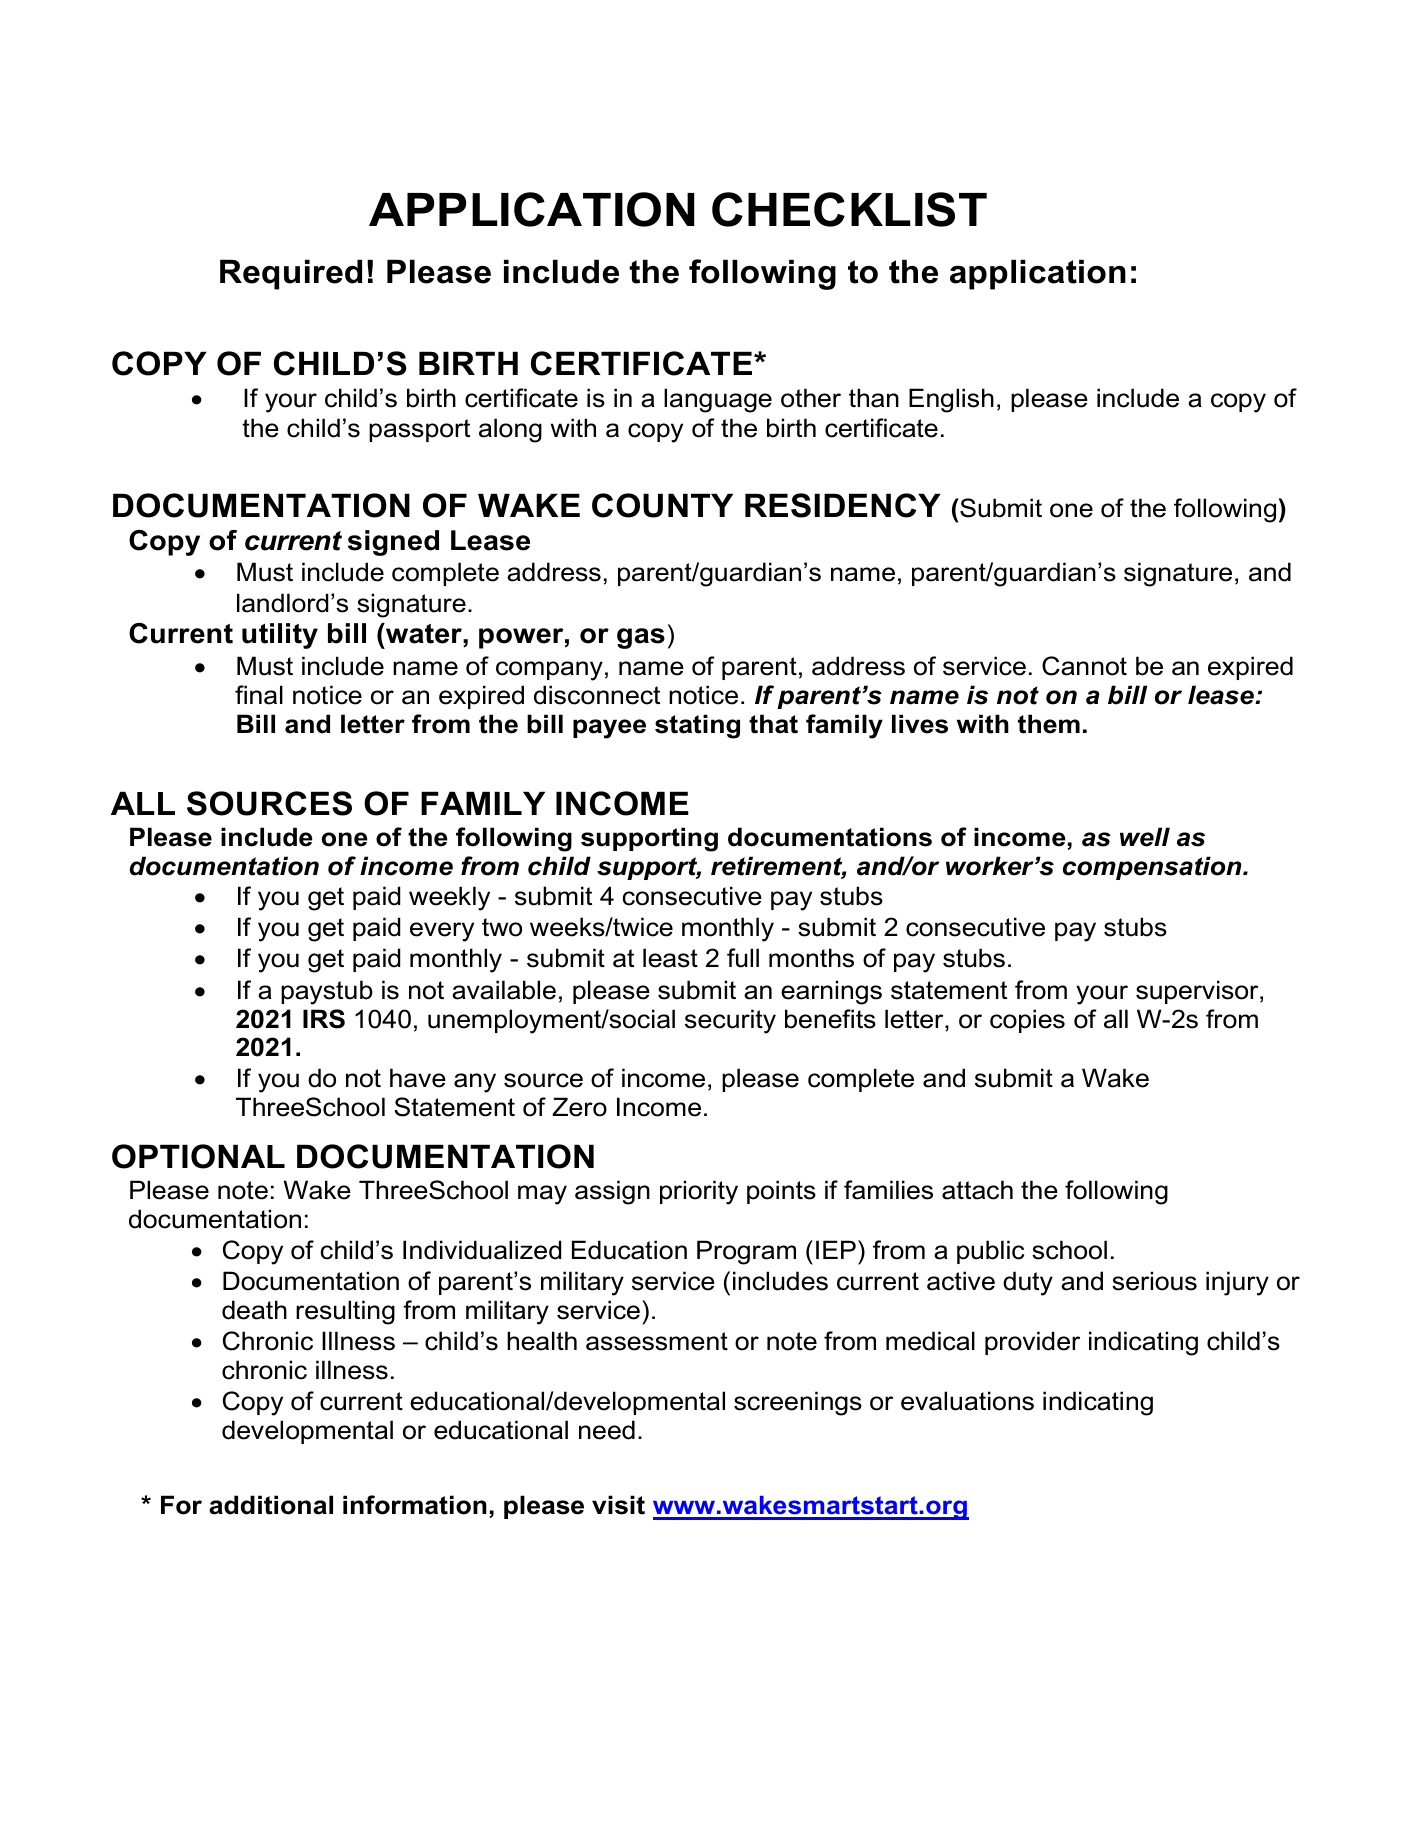  What do you see at coordinates (697, 726) in the page?
I see `stating` at bounding box center [697, 726].
